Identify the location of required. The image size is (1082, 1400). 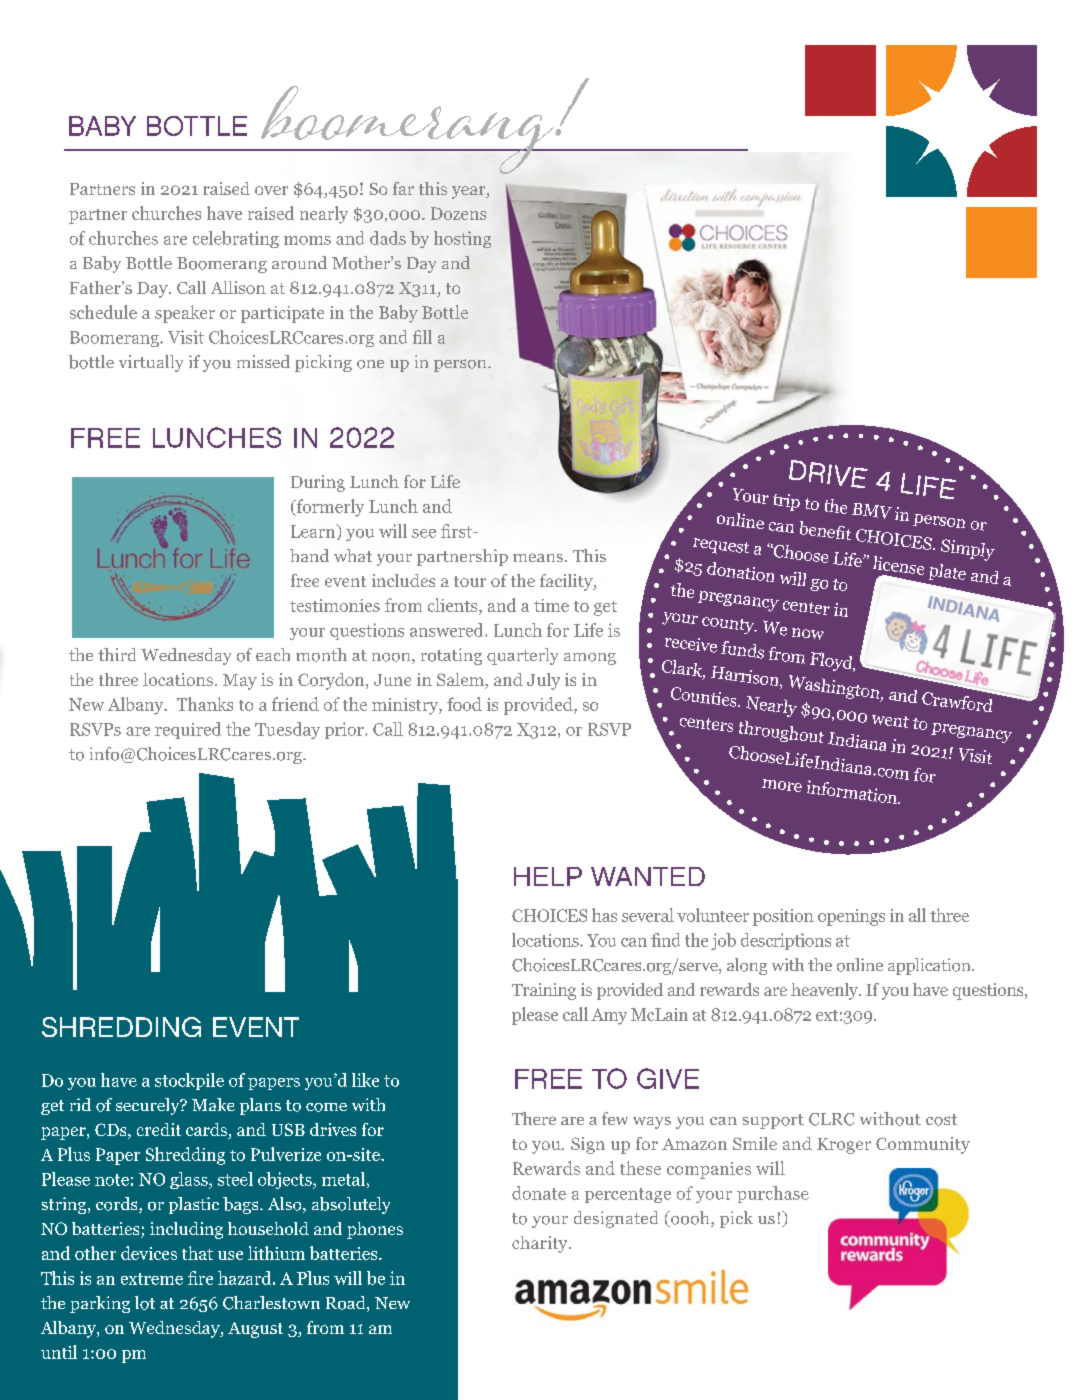
(188, 730).
